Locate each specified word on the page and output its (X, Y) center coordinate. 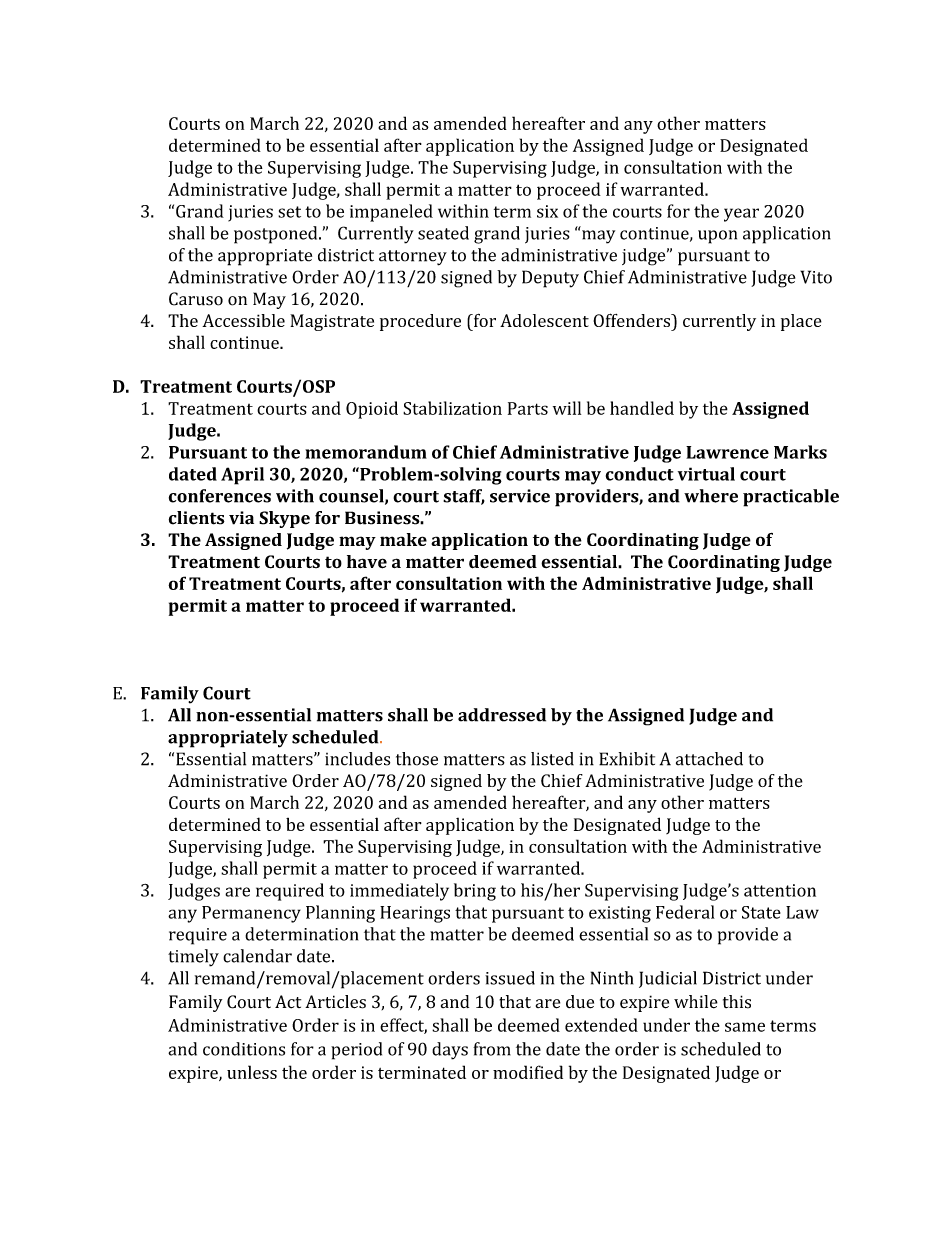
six (547, 211)
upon (717, 237)
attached (709, 759)
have (367, 562)
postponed (277, 235)
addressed (502, 715)
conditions (244, 1049)
